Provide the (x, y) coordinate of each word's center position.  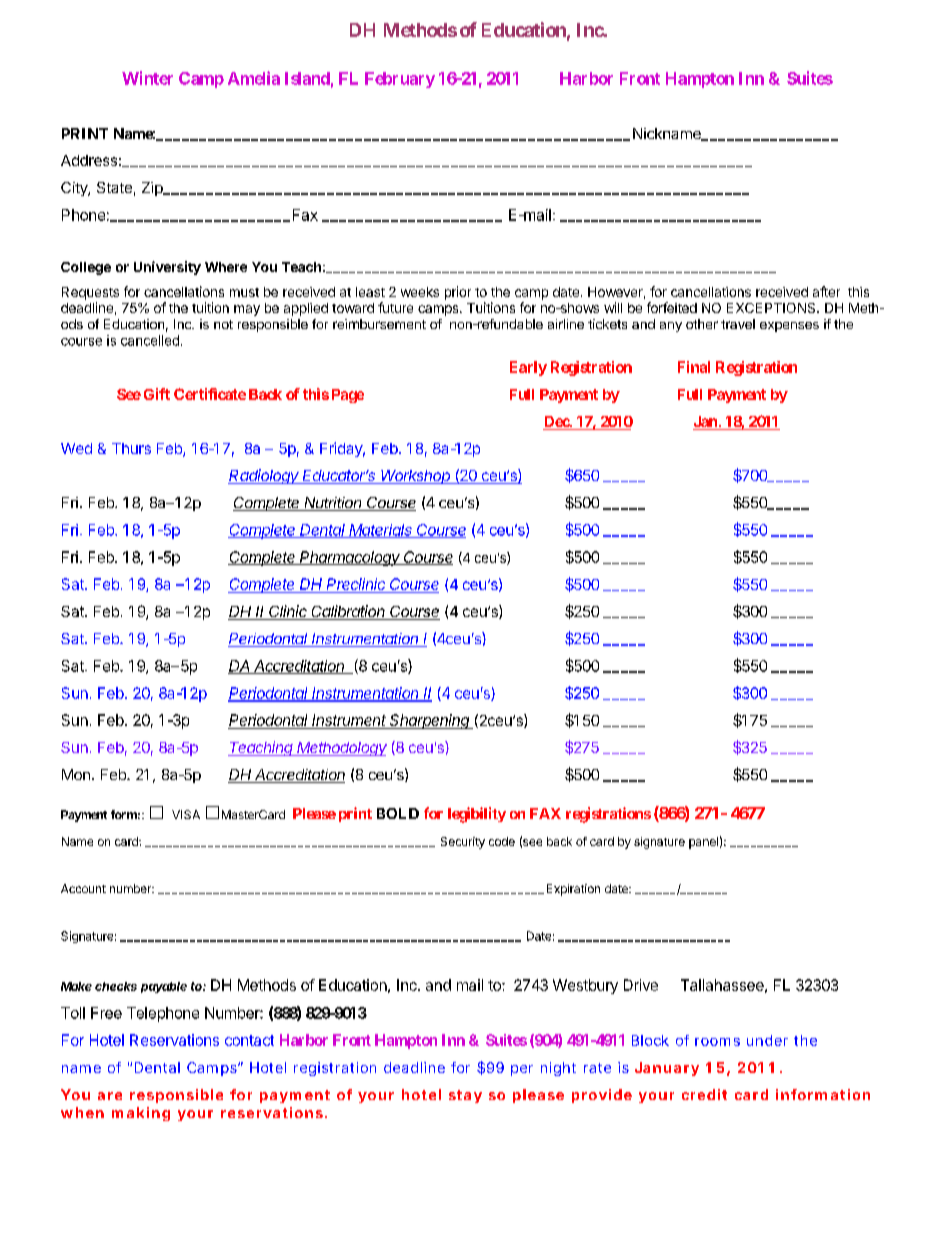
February (400, 80)
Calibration (349, 612)
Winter (147, 78)
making (141, 1114)
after (826, 291)
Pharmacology (350, 558)
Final (694, 367)
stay (465, 1096)
